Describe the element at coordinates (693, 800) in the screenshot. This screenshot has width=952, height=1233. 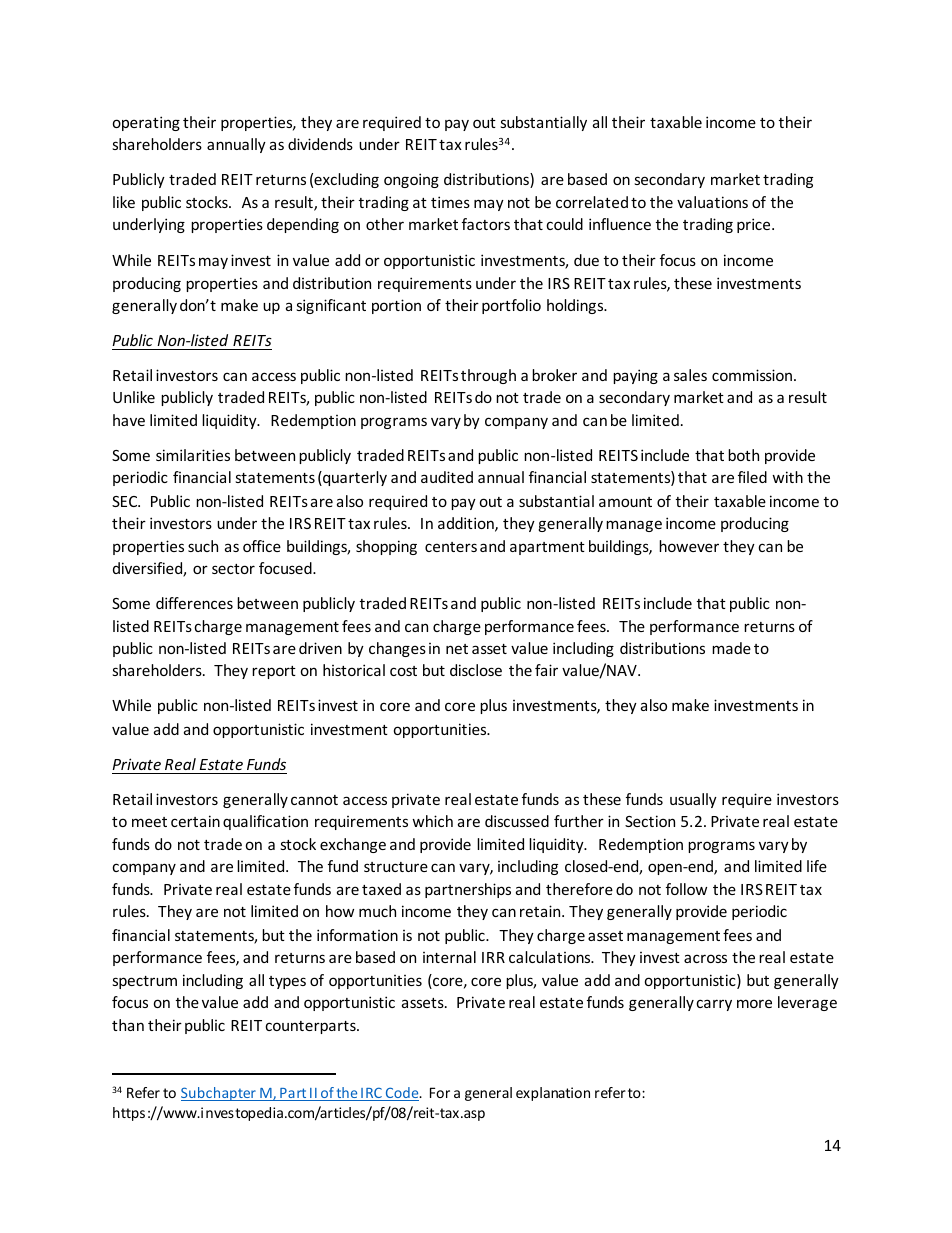
I see `usually` at that location.
